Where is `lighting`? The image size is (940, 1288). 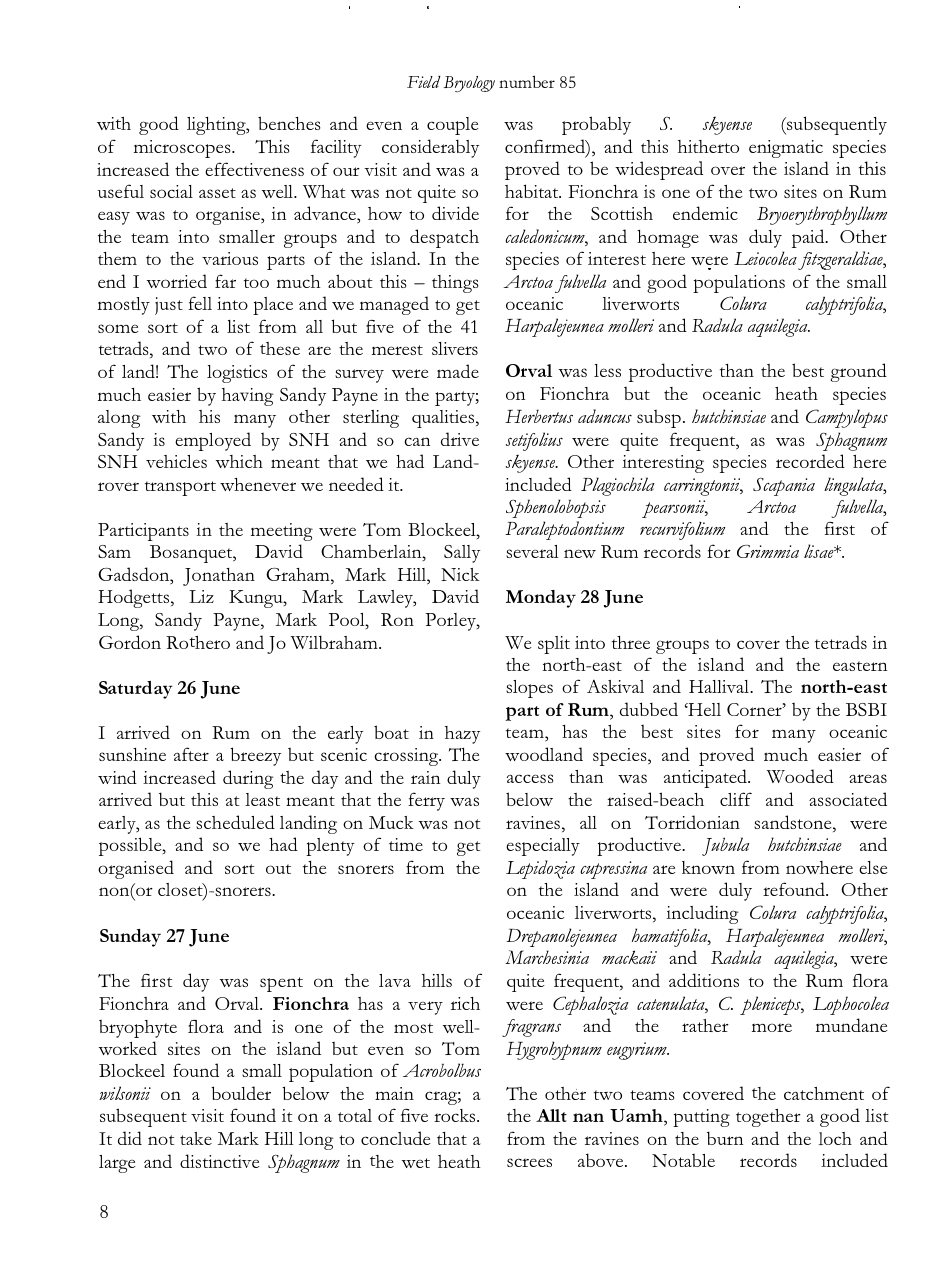 lighting is located at coordinates (217, 126).
